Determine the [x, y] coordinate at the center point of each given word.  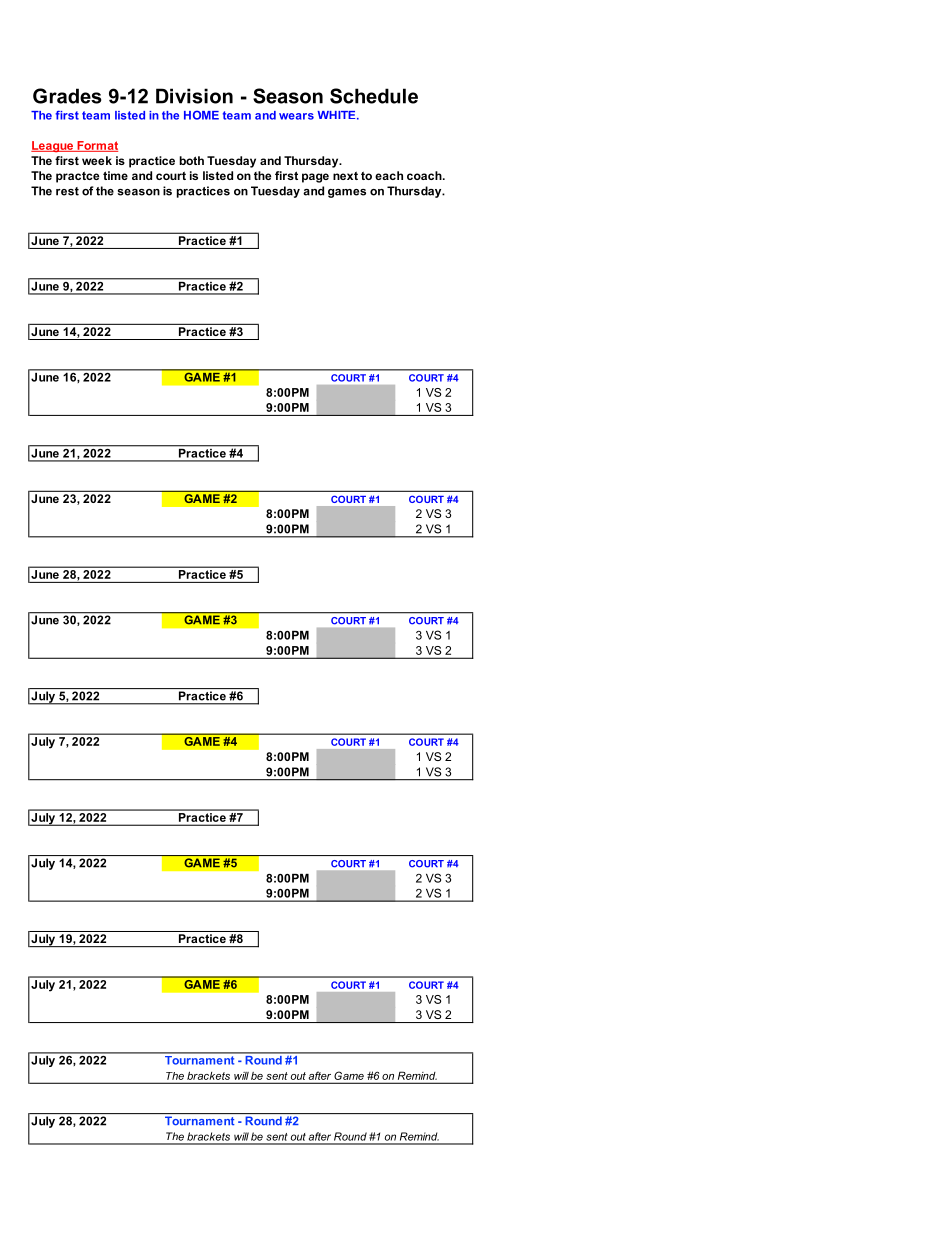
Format [96, 146]
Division [194, 96]
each [389, 175]
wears [296, 116]
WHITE [337, 115]
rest [67, 191]
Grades [67, 96]
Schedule [374, 96]
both [191, 160]
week [97, 160]
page [315, 178]
